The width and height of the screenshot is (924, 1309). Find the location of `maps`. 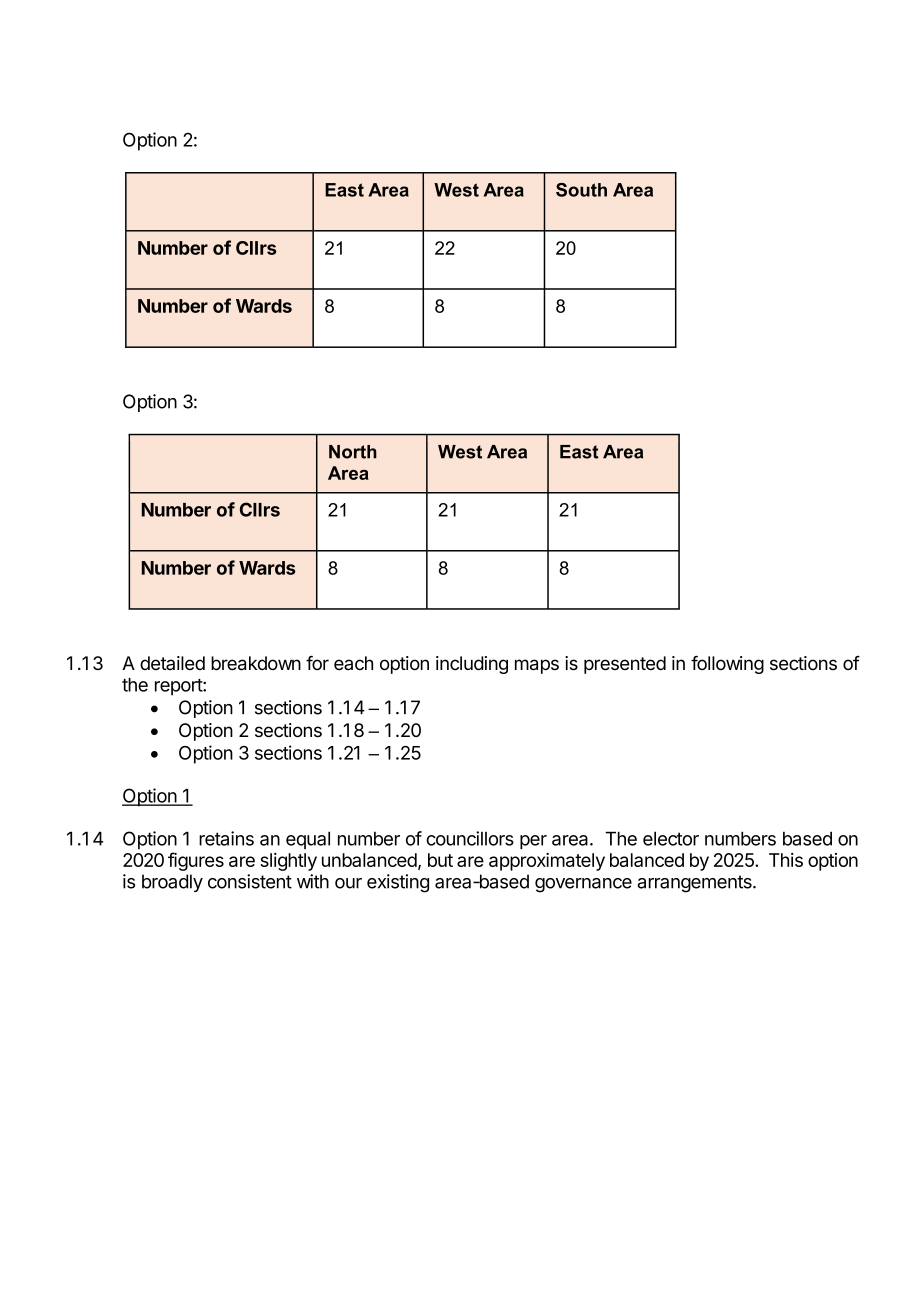

maps is located at coordinates (537, 666).
